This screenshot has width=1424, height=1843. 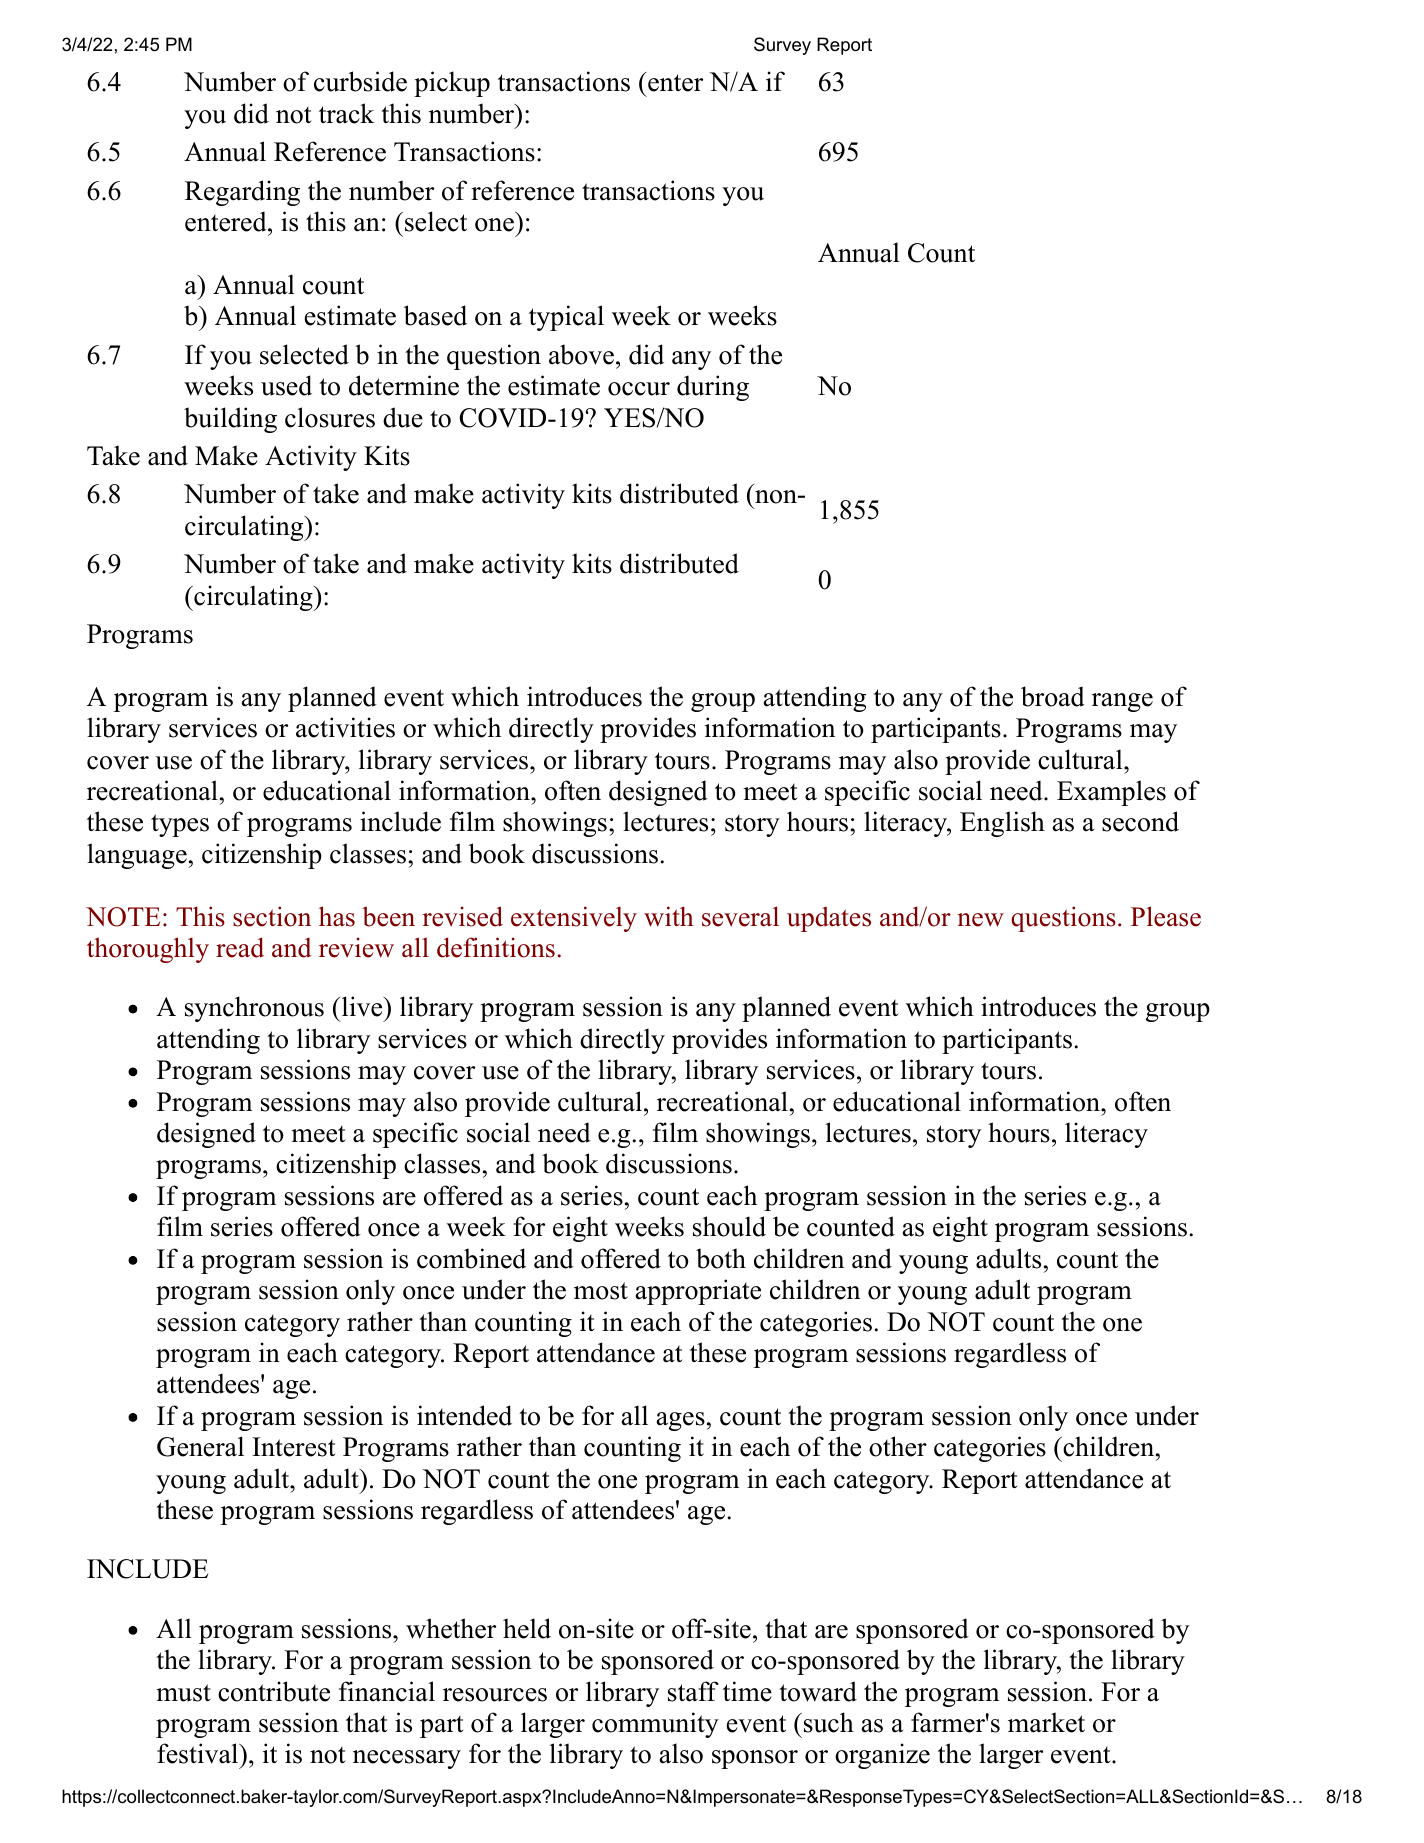 I want to click on during, so click(x=713, y=388).
